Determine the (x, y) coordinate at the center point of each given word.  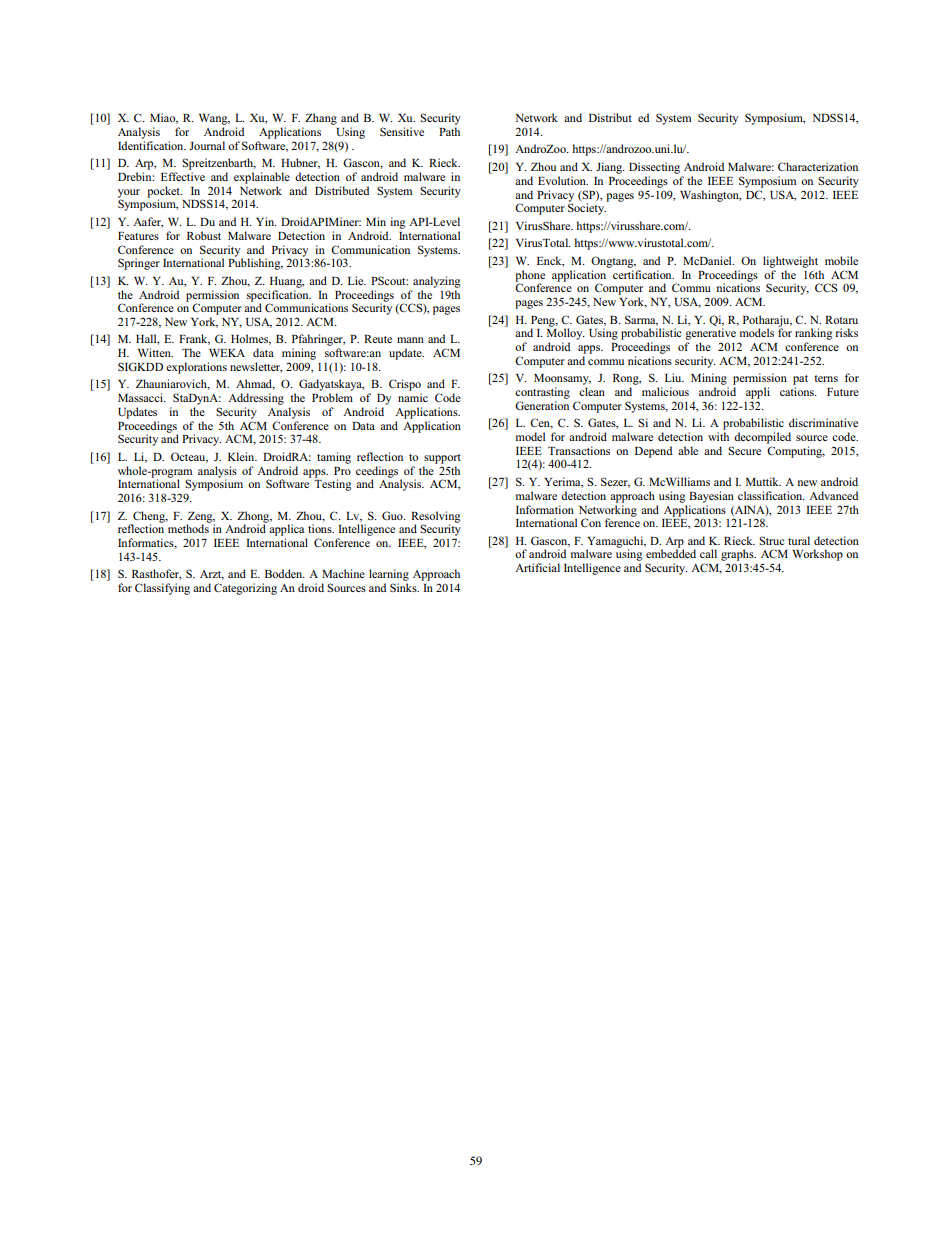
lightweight (790, 262)
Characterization (818, 166)
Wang (214, 119)
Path (449, 131)
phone (530, 277)
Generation (542, 405)
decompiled (762, 438)
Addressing (256, 399)
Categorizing (245, 589)
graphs (738, 555)
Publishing (255, 263)
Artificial (537, 567)
